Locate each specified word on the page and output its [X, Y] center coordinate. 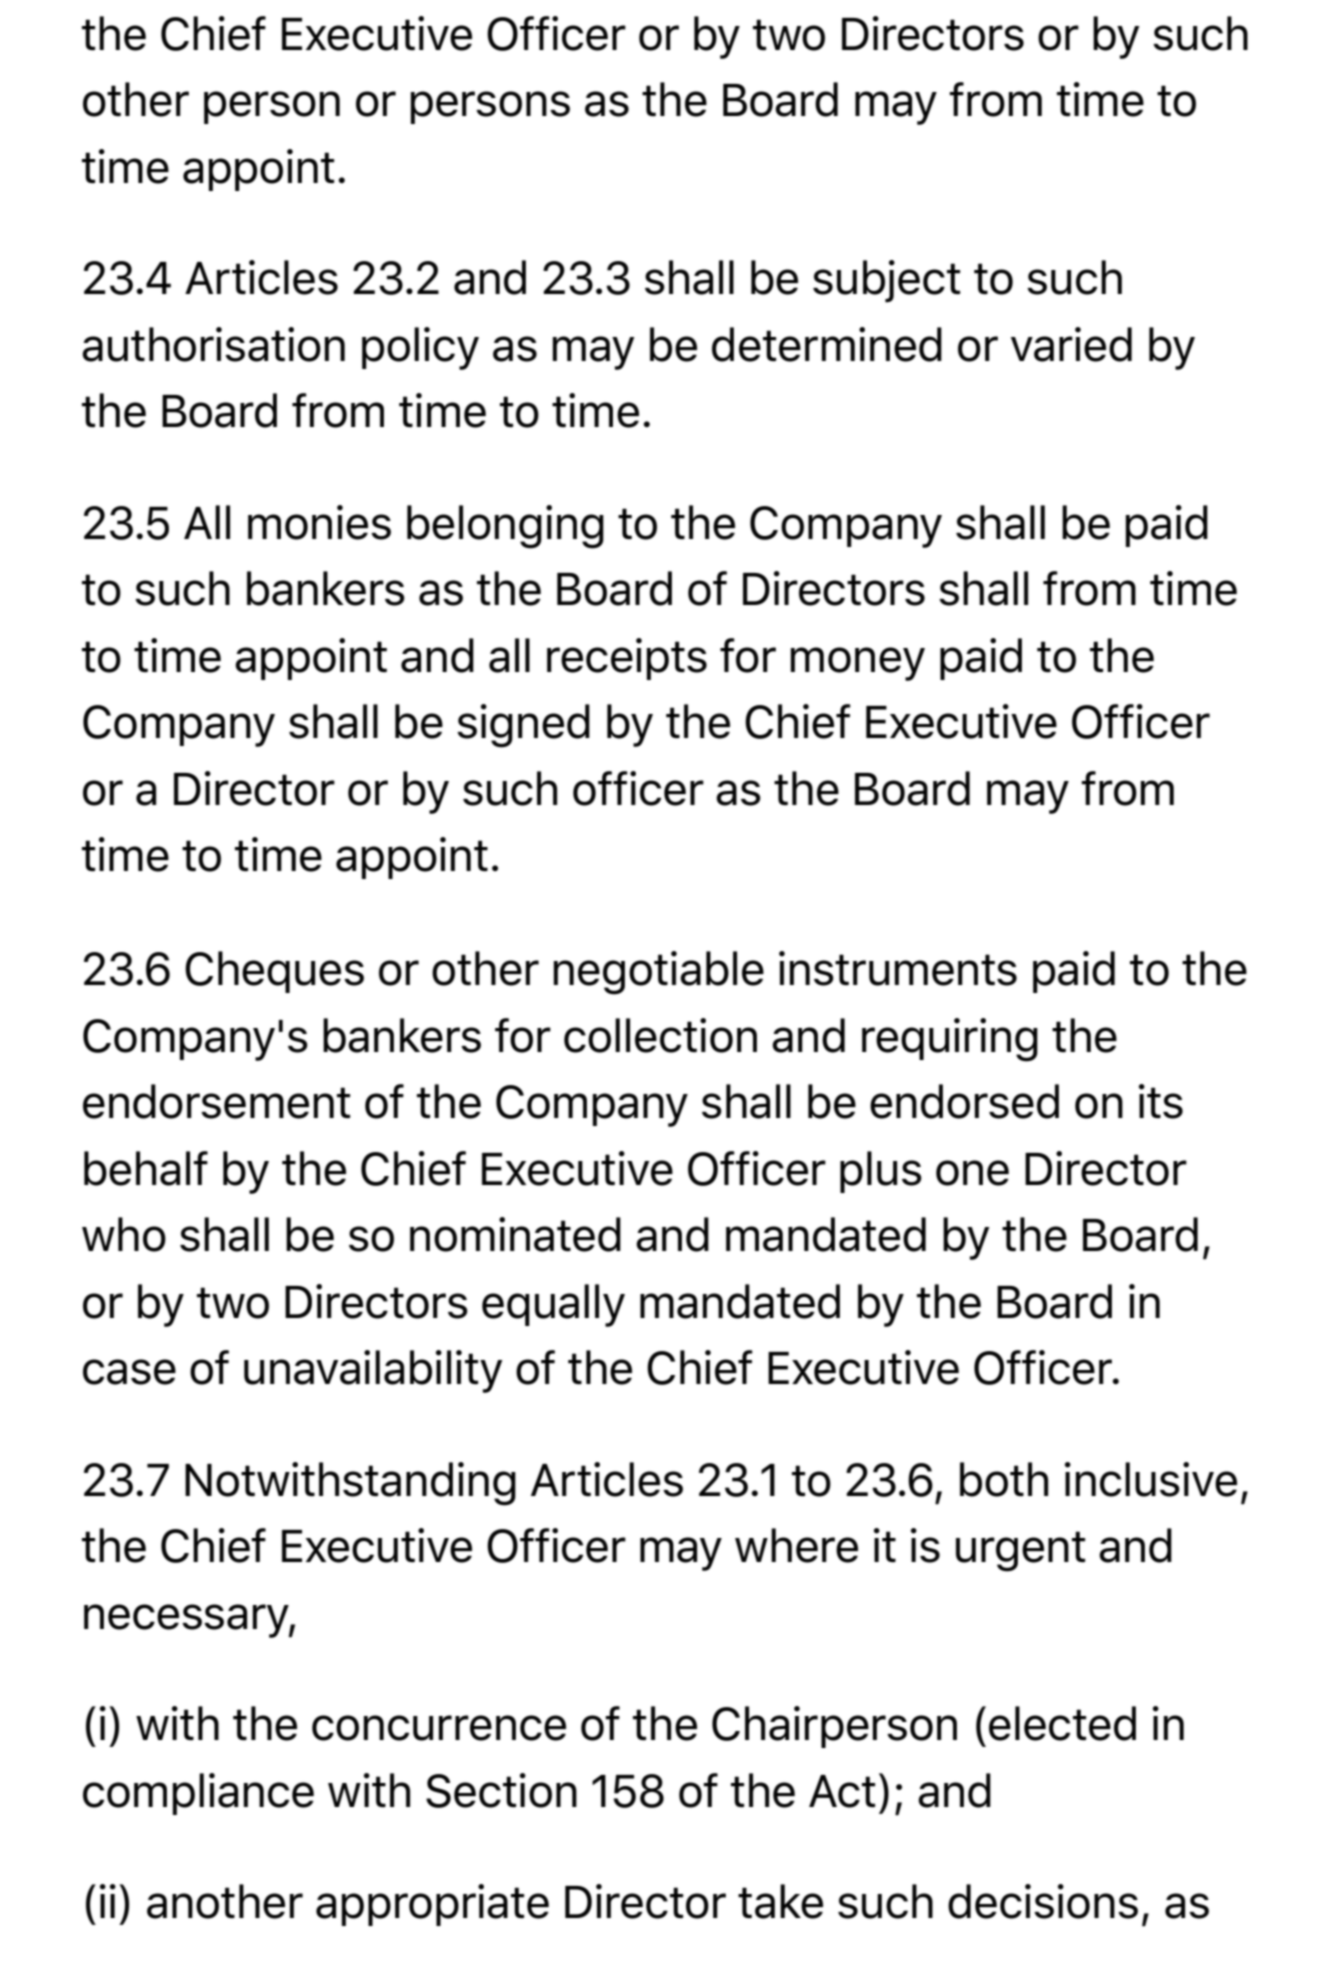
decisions [1043, 1901]
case [129, 1372]
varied [1071, 344]
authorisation [213, 344]
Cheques [274, 972]
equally [553, 1305]
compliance [198, 1794]
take [780, 1901]
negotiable [659, 973]
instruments [898, 968]
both [1004, 1479]
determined [827, 344]
